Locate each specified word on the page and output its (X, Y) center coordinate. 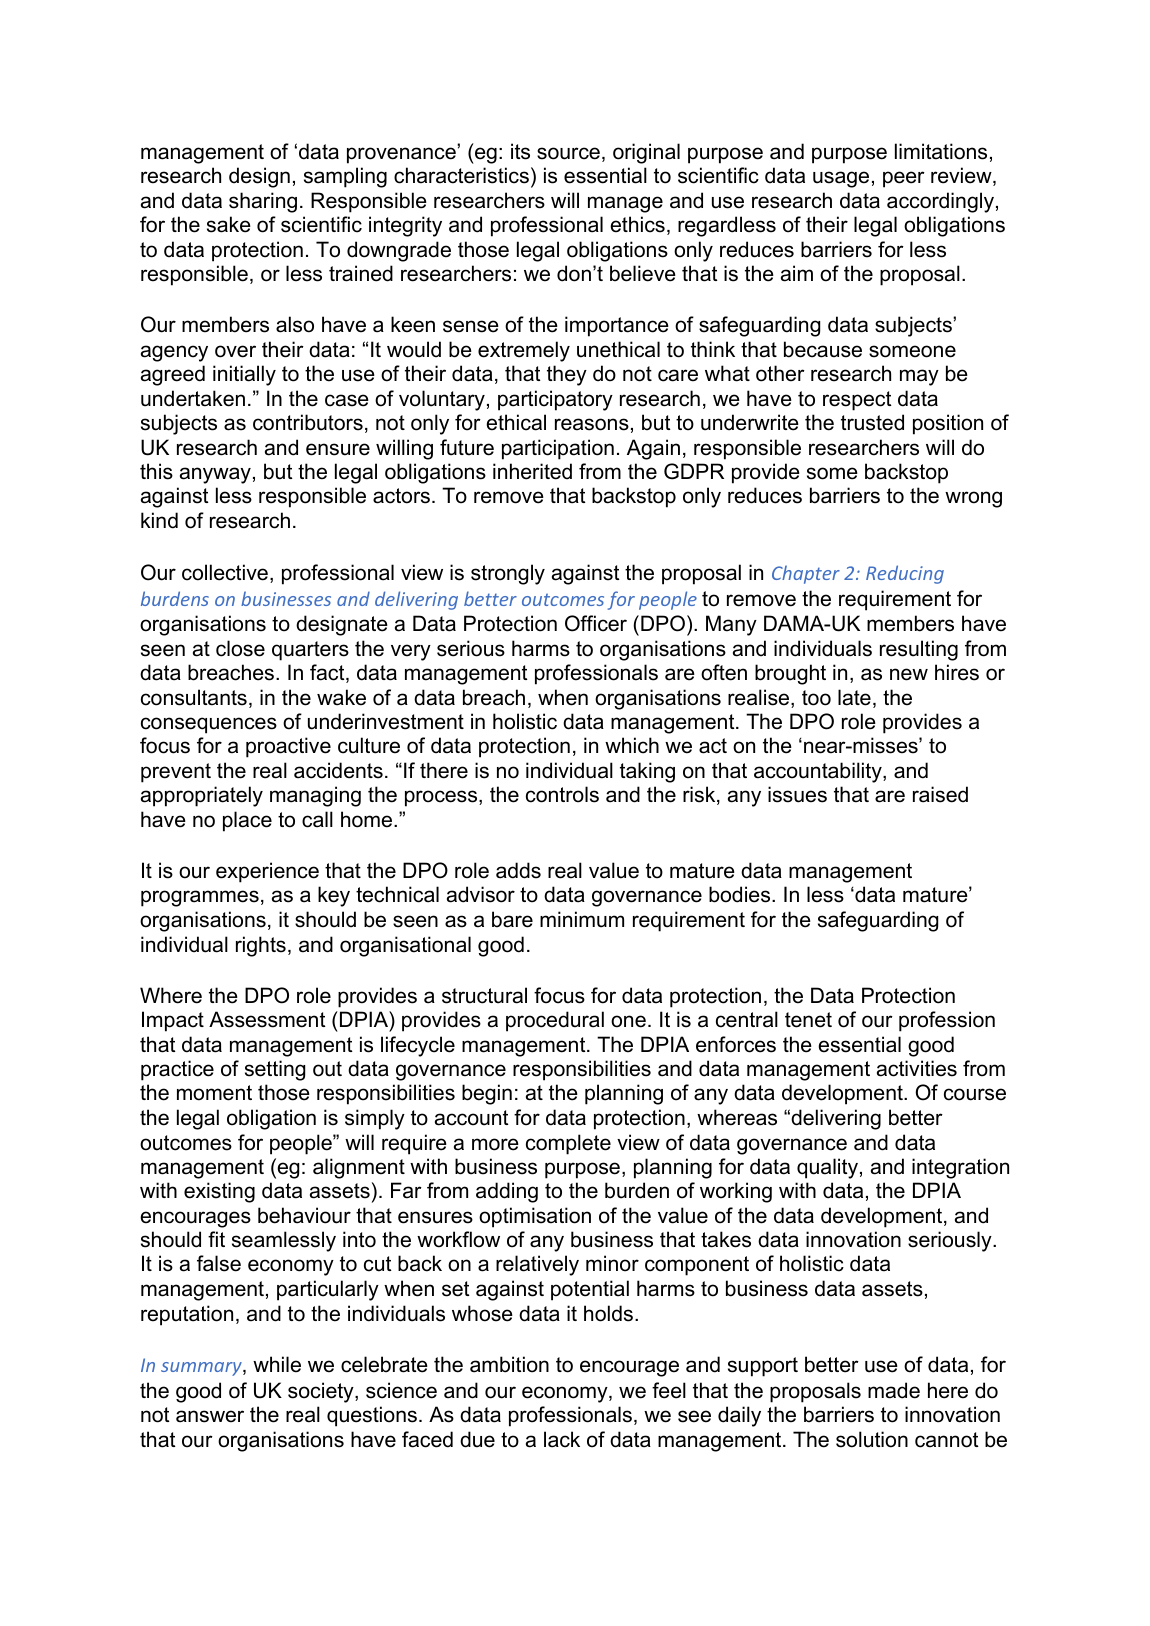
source (568, 153)
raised (940, 794)
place (247, 821)
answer (210, 1416)
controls (562, 794)
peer (904, 179)
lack (562, 1439)
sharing (263, 202)
